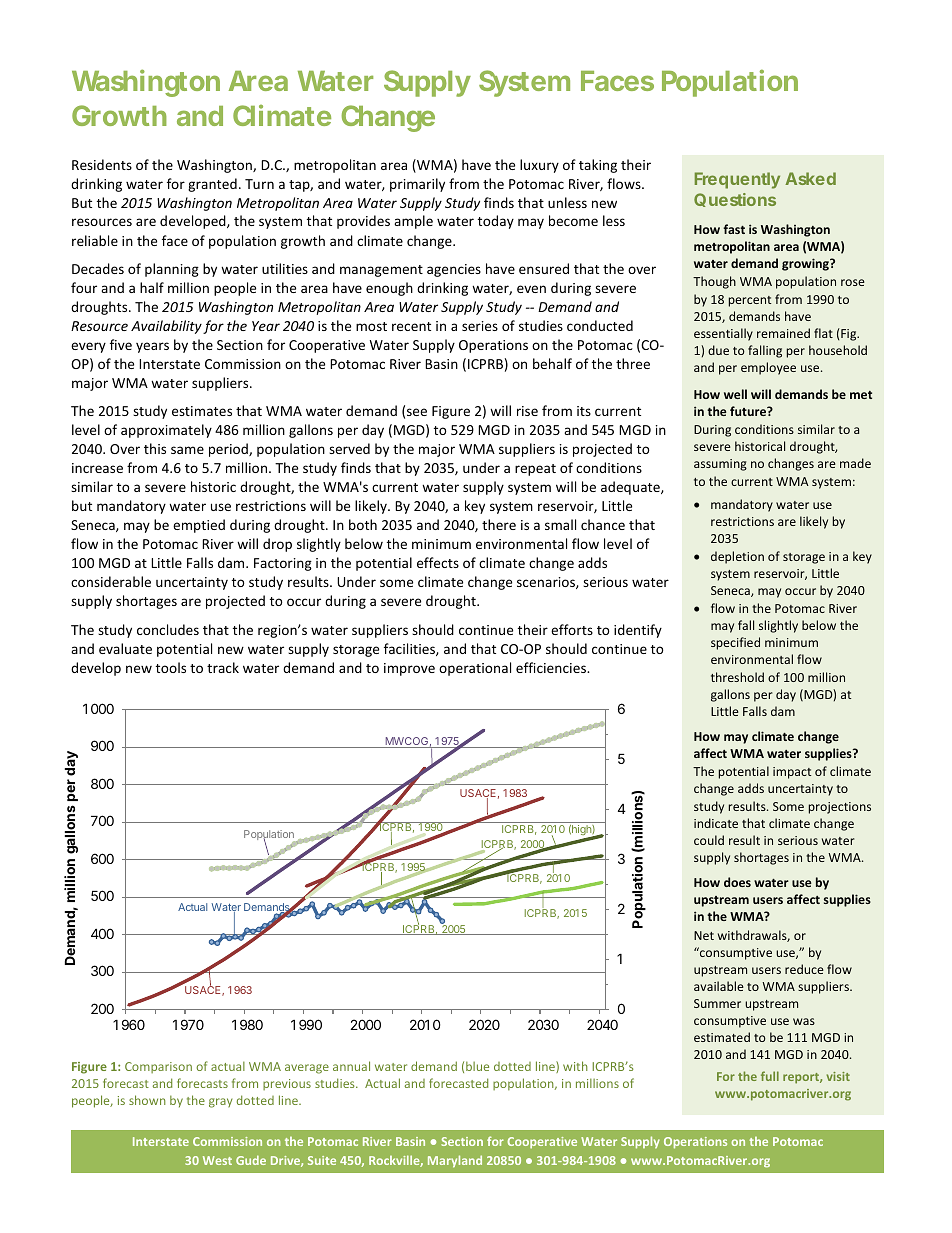 This page has height=1233, width=952. I want to click on granted, so click(212, 185).
